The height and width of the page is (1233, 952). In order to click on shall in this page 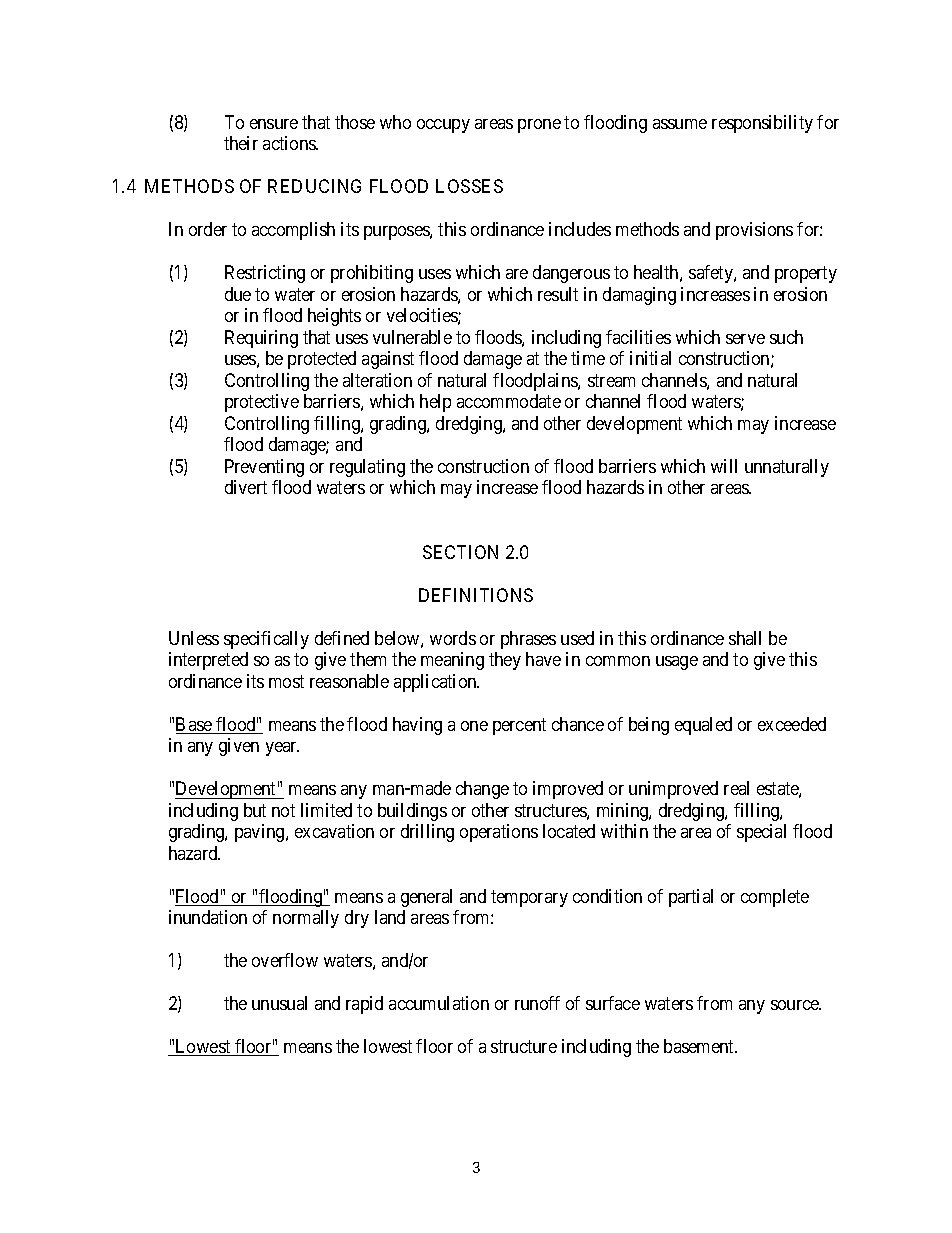, I will do `click(745, 638)`.
